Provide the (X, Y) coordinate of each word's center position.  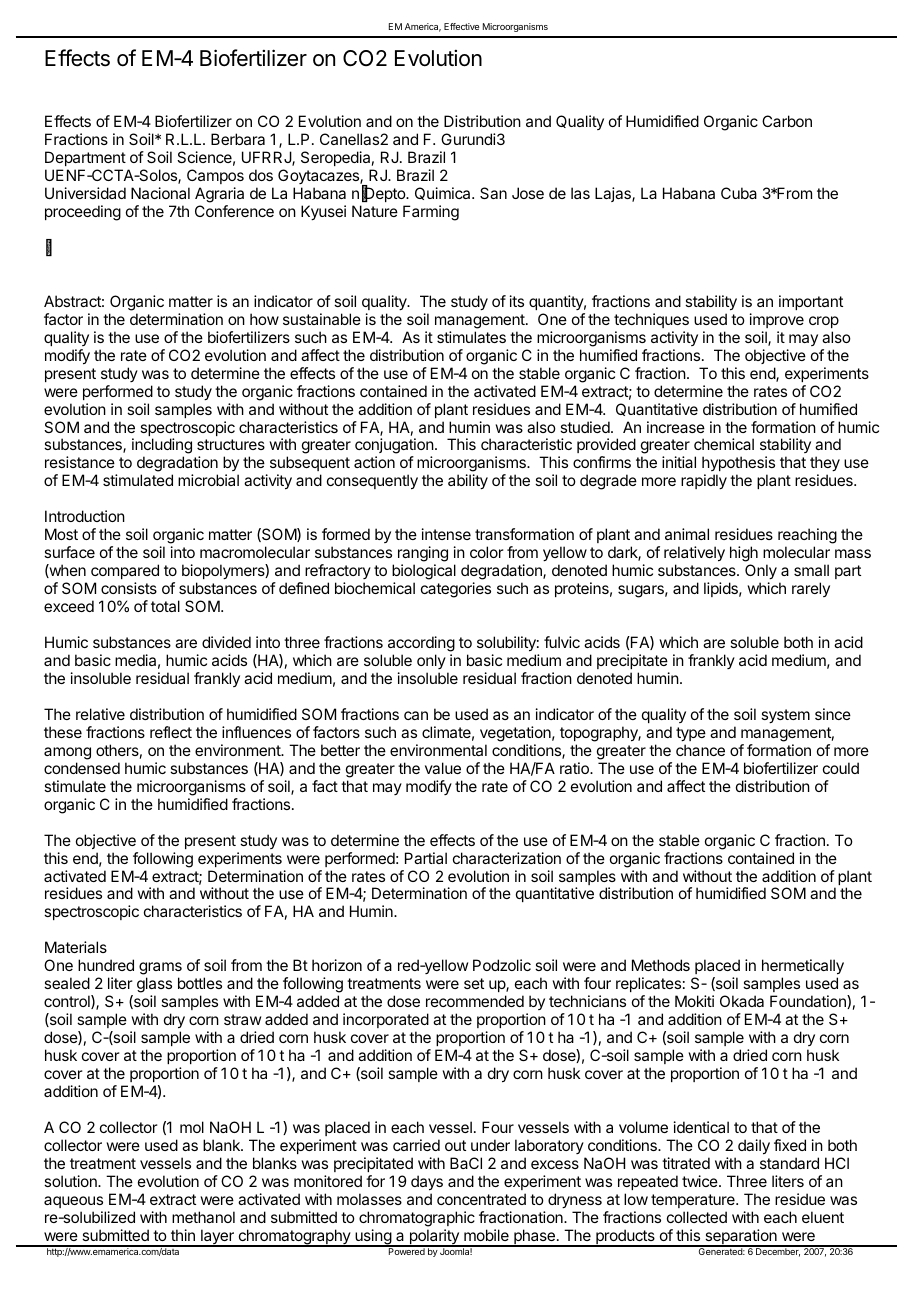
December (777, 1251)
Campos (215, 176)
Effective (461, 26)
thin (183, 1235)
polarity (434, 1238)
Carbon (787, 121)
